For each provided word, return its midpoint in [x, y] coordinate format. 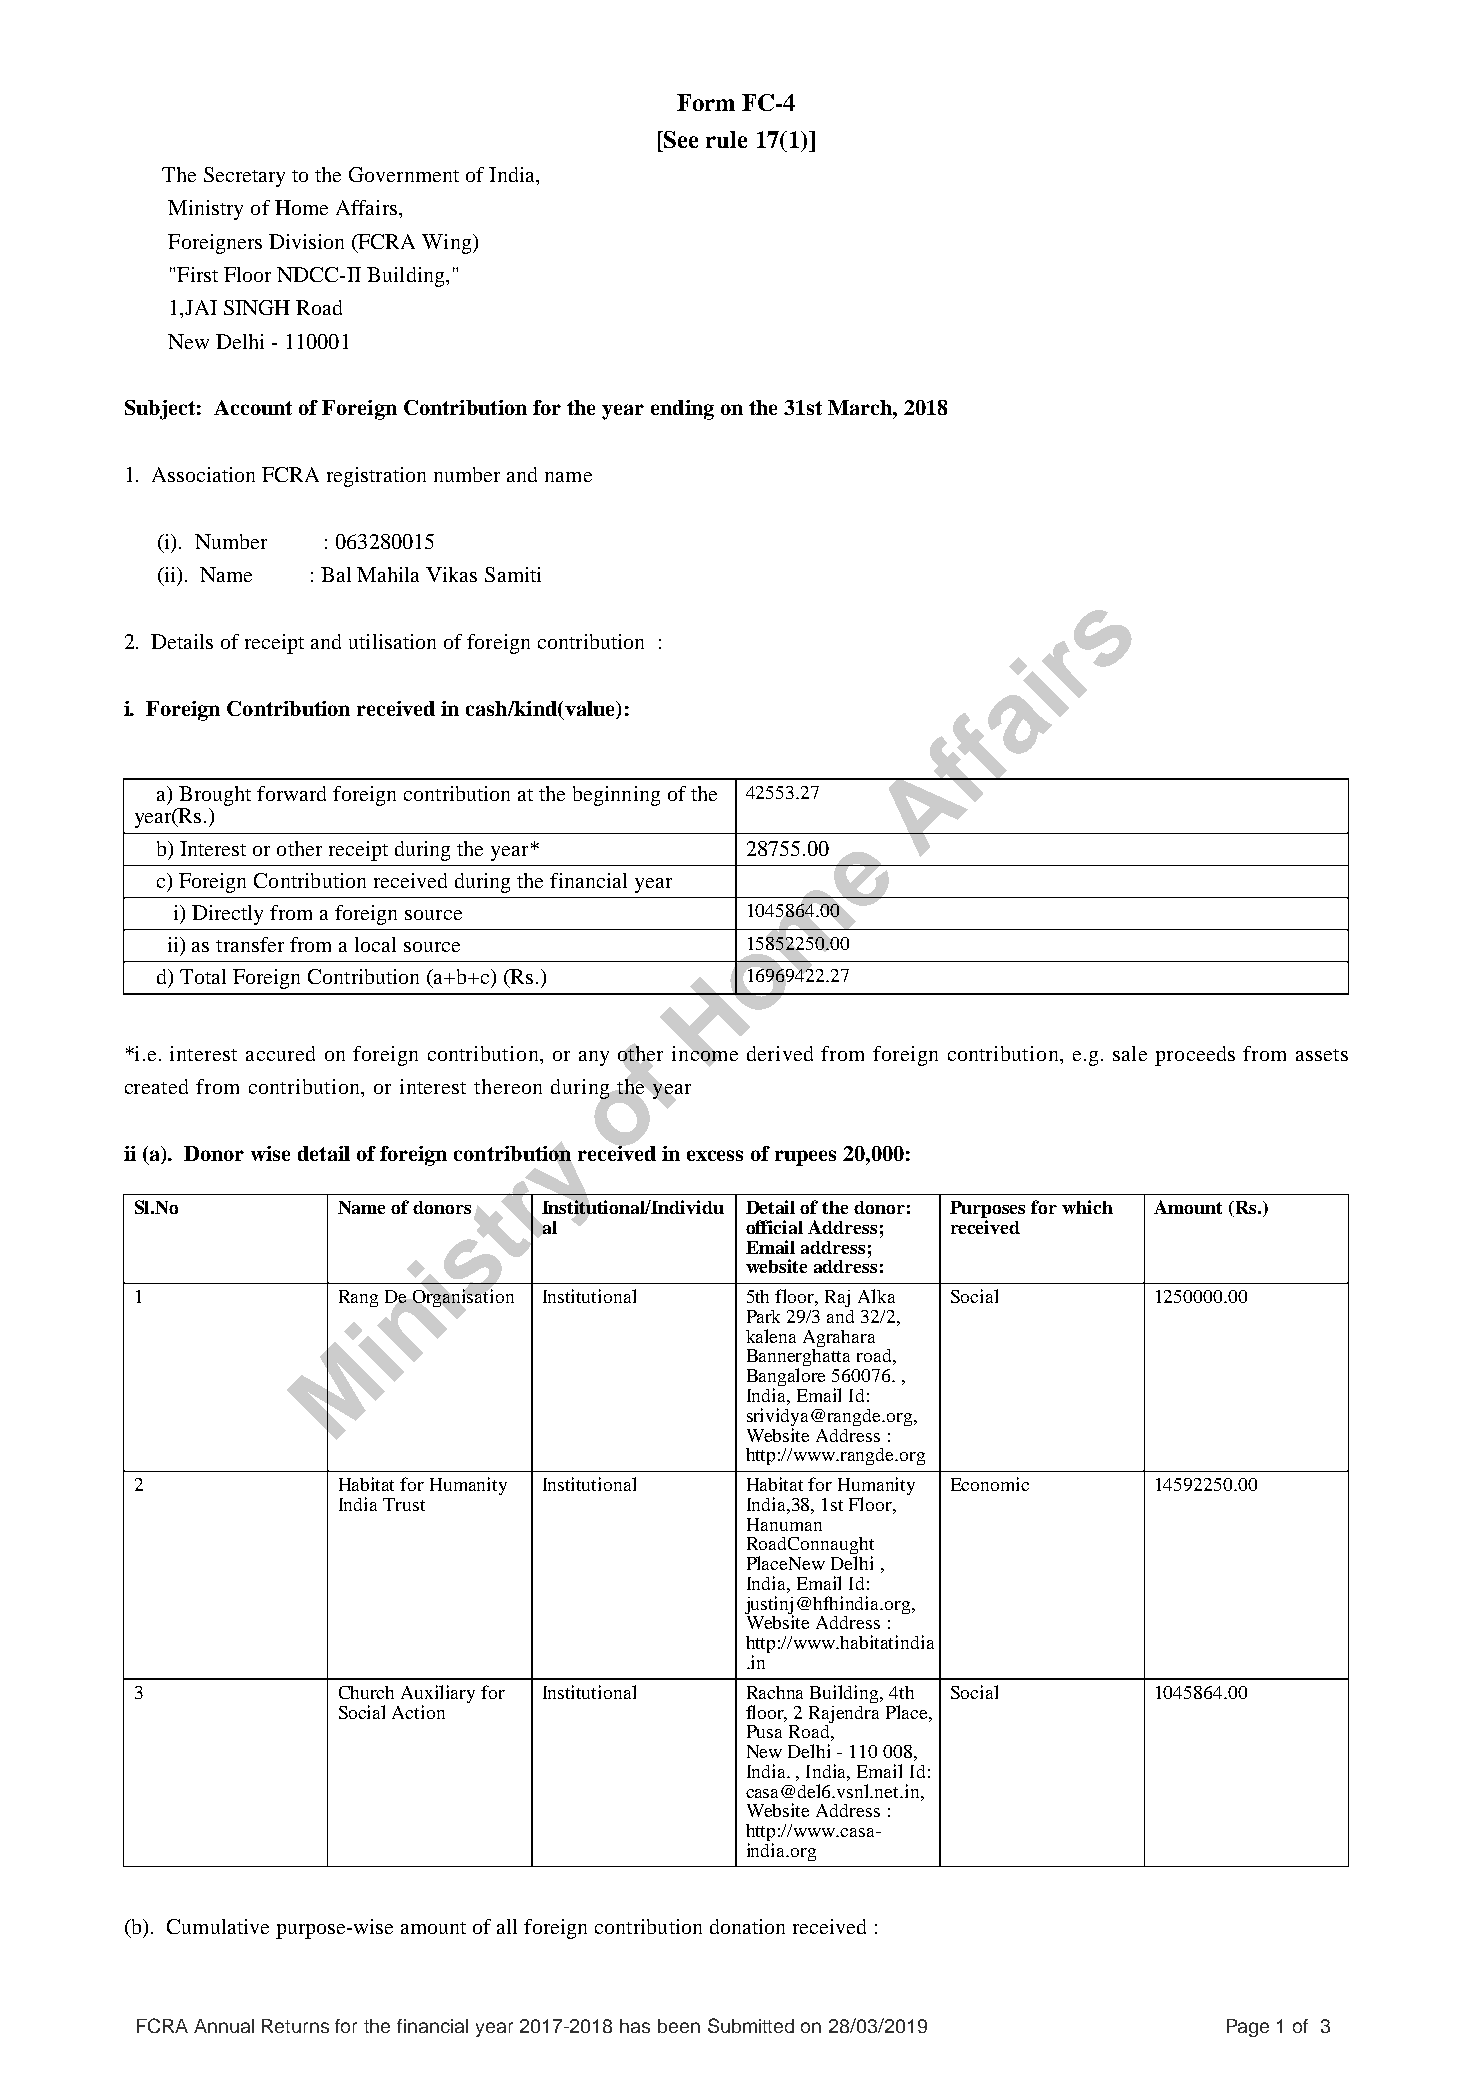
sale [1130, 1053]
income [705, 1053]
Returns [295, 2026]
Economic [990, 1484]
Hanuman [784, 1524]
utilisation [392, 641]
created [156, 1086]
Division [306, 241]
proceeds [1195, 1056]
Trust [404, 1504]
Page [1248, 2028]
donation [747, 1926]
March [861, 407]
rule [726, 139]
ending [682, 410]
